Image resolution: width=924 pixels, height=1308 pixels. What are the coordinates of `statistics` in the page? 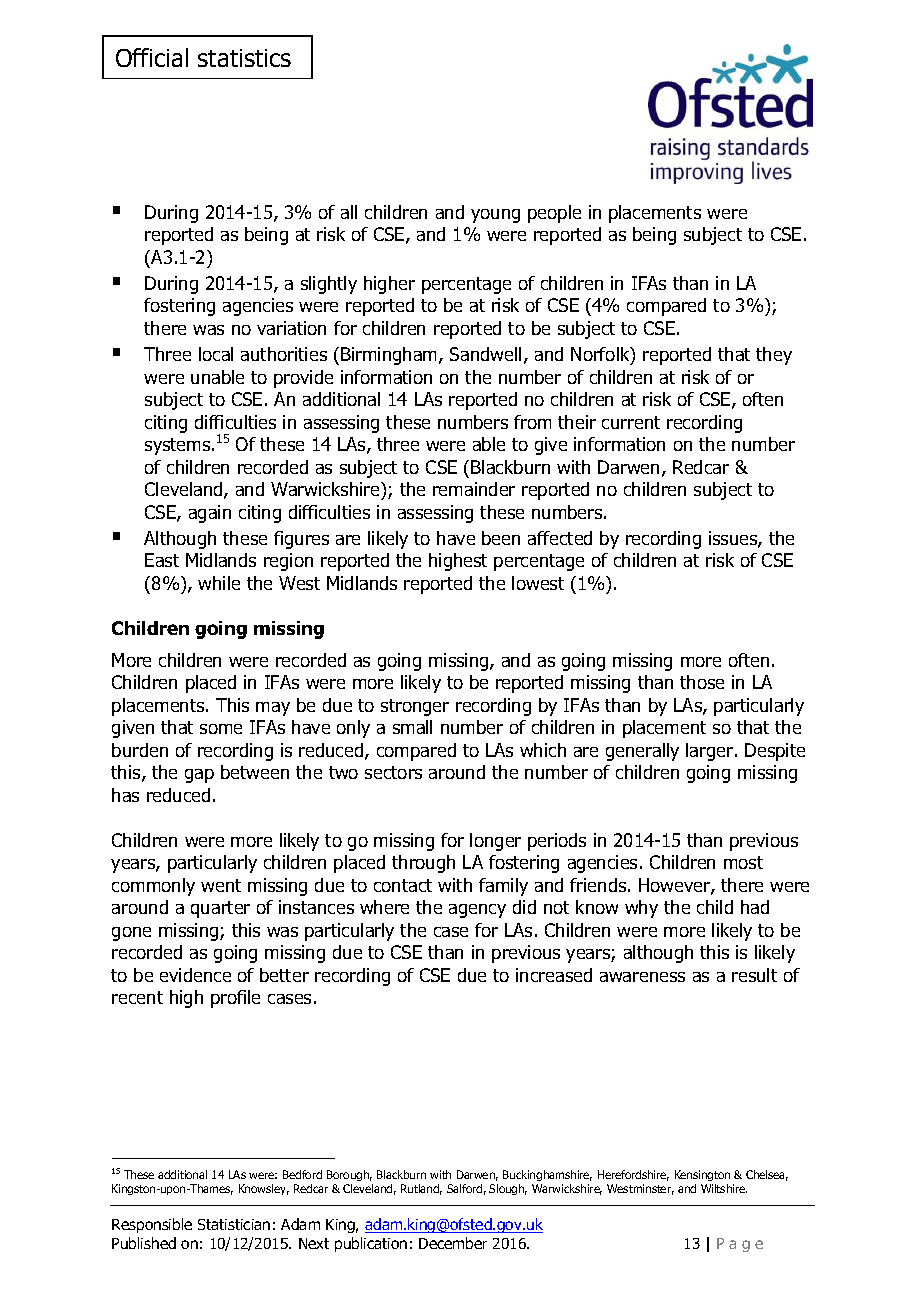 It's located at (244, 58).
